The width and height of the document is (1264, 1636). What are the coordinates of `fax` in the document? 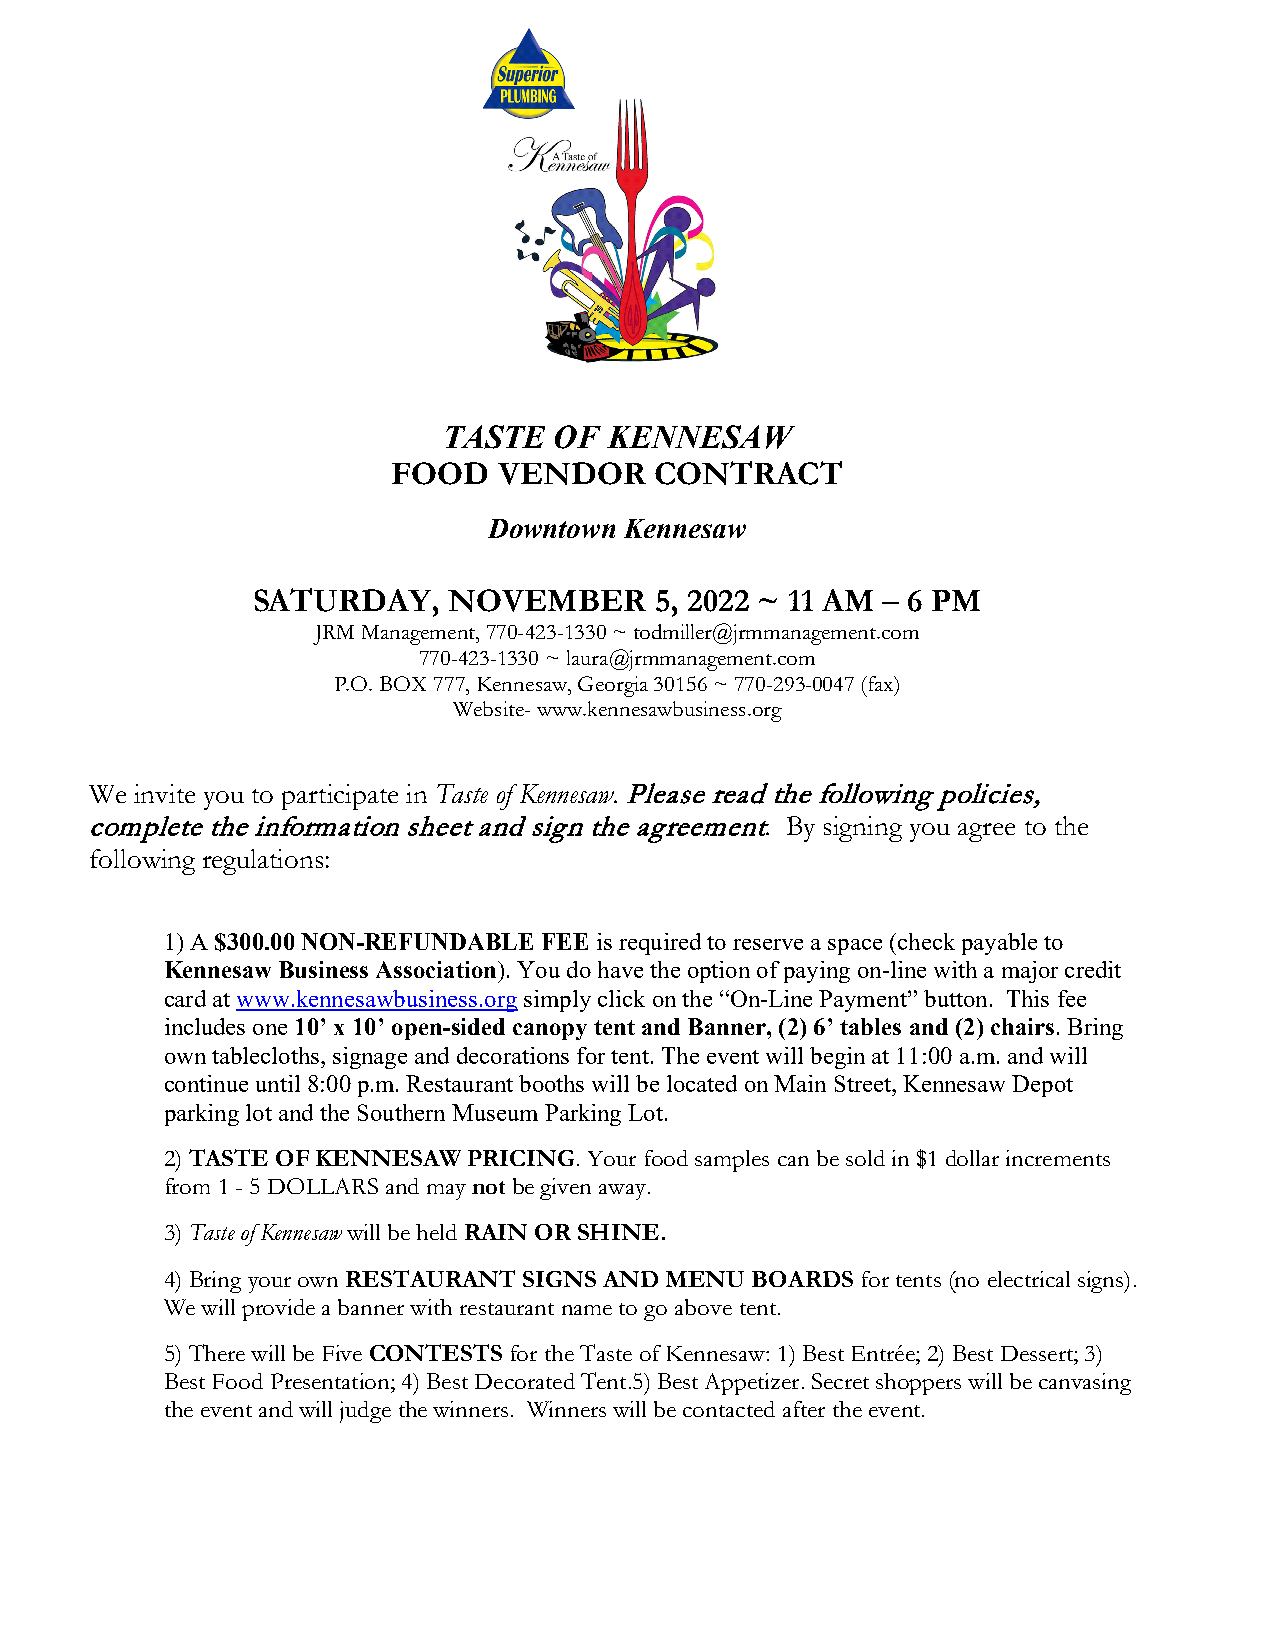 It's located at (880, 683).
